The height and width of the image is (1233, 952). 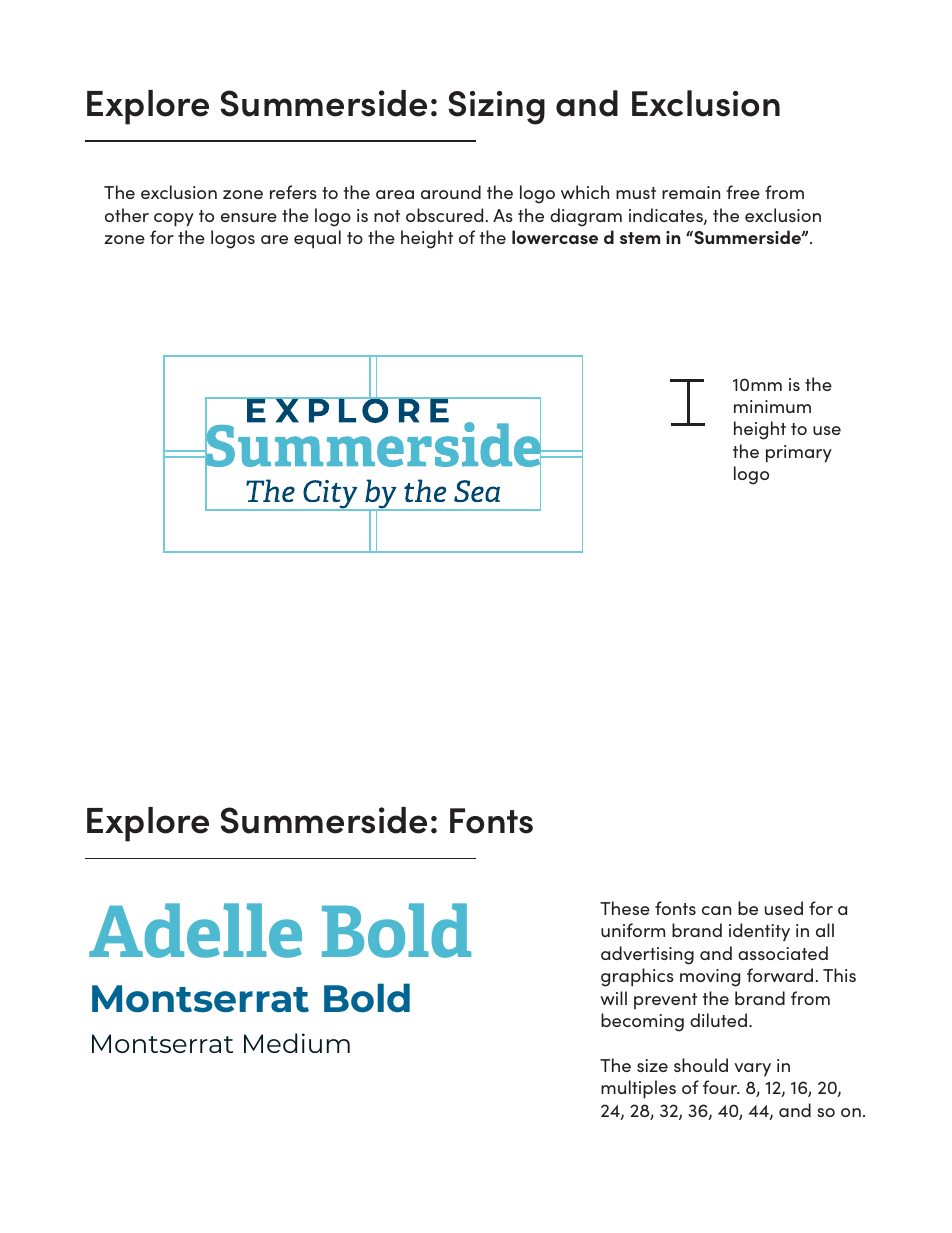 I want to click on These, so click(x=625, y=908).
